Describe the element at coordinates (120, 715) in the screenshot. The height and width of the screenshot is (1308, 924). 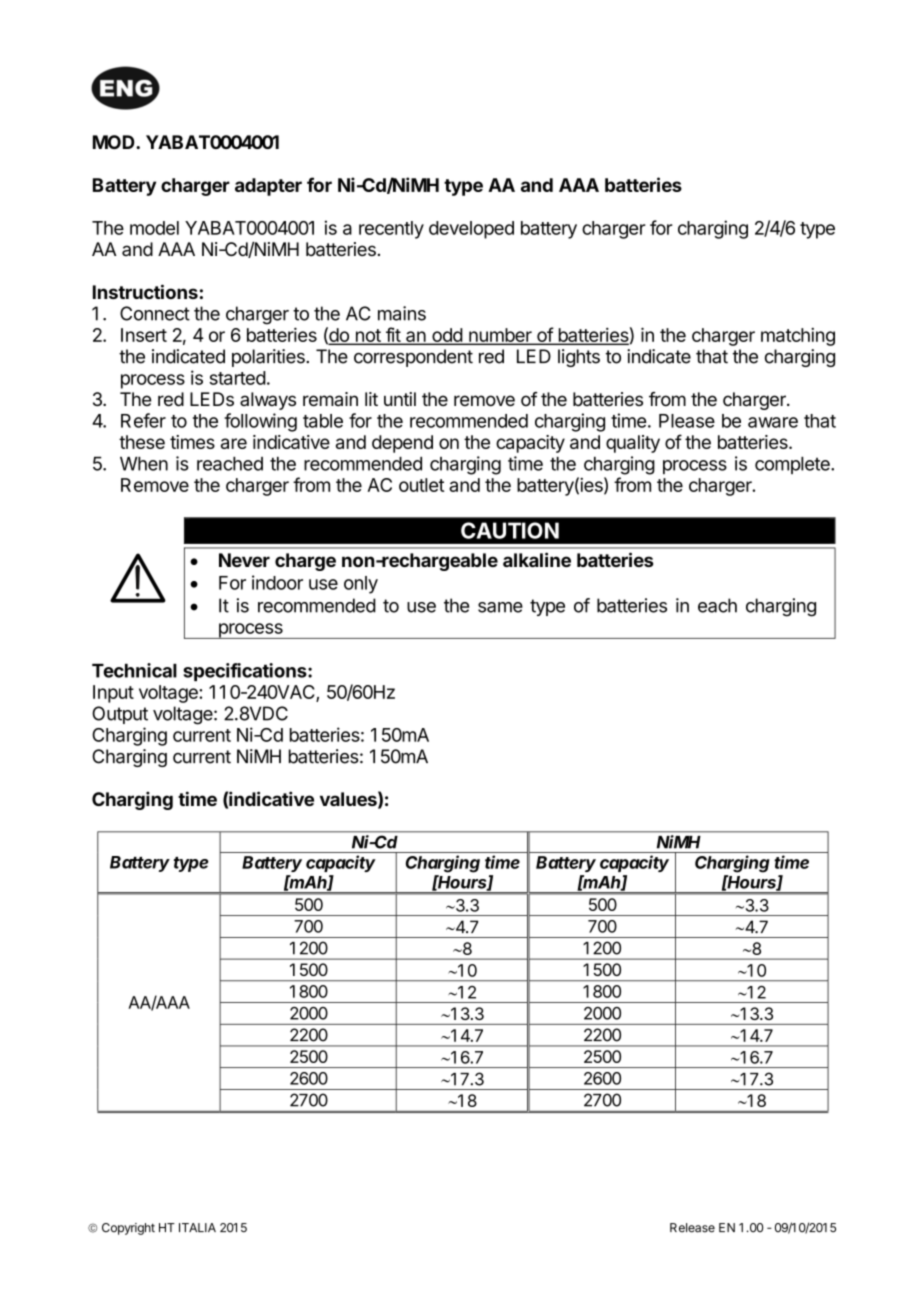
I see `Output` at that location.
